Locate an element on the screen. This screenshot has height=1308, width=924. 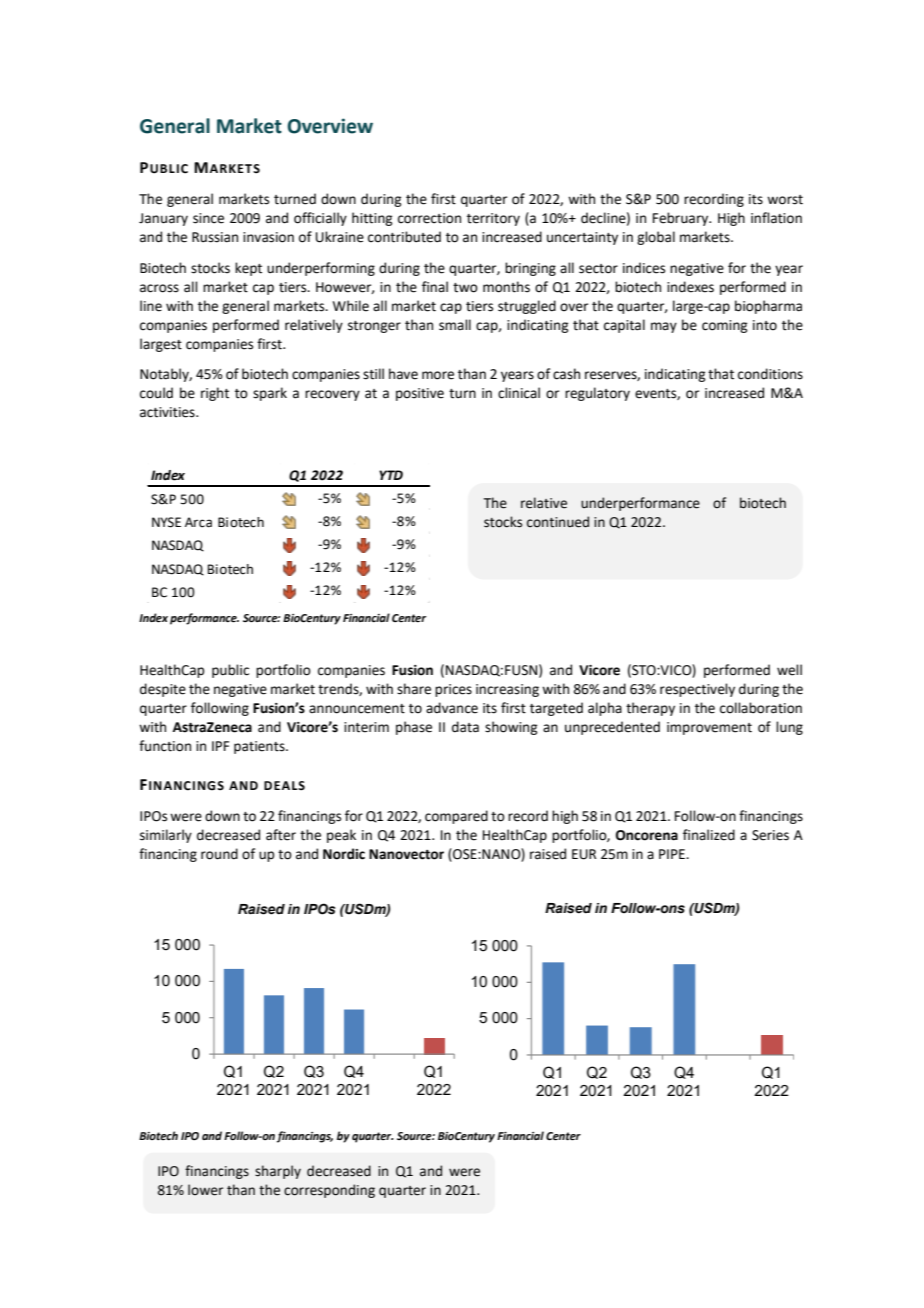
corresponding is located at coordinates (329, 1191).
